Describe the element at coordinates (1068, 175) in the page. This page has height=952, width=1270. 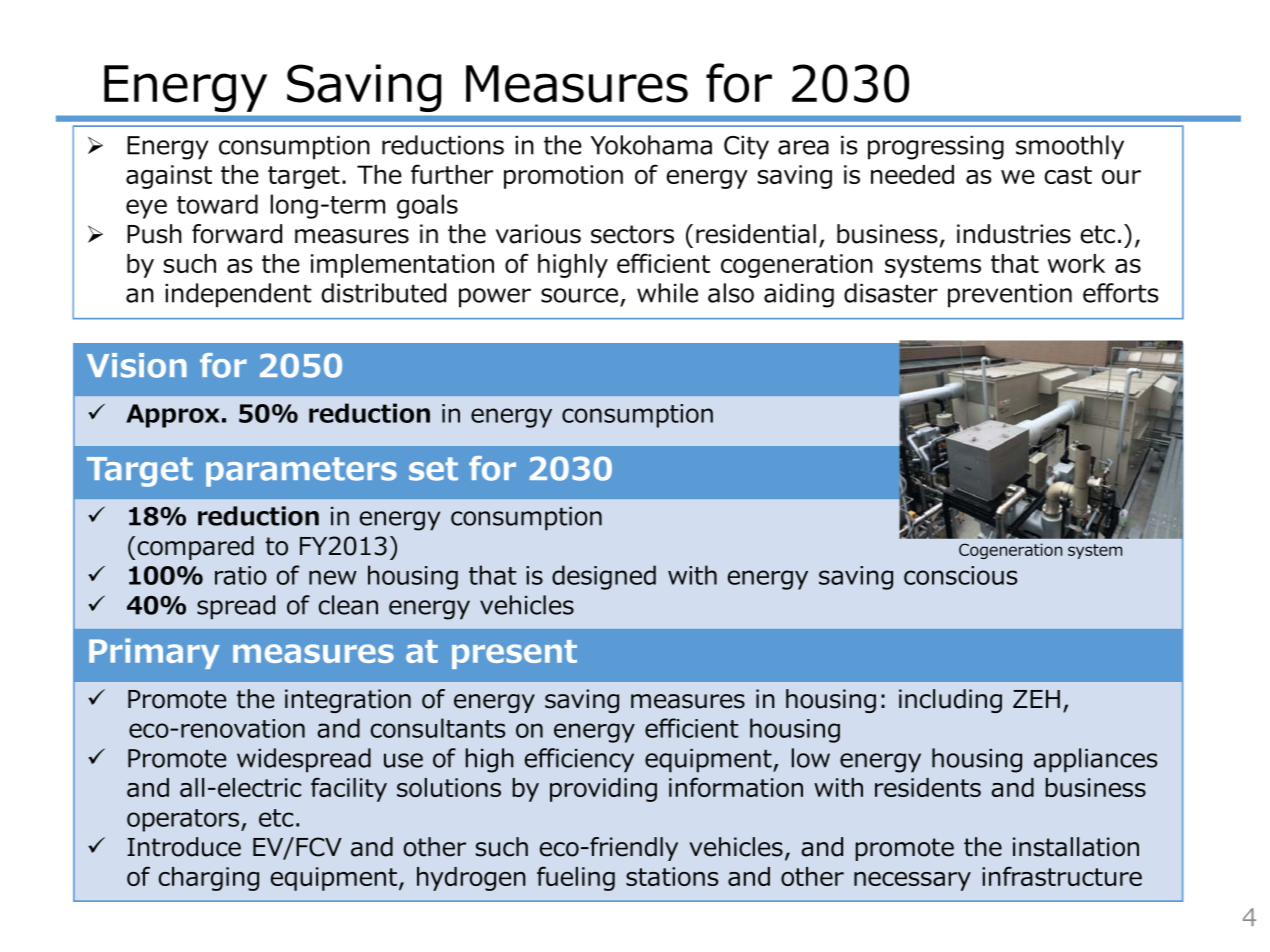
I see `cast` at that location.
